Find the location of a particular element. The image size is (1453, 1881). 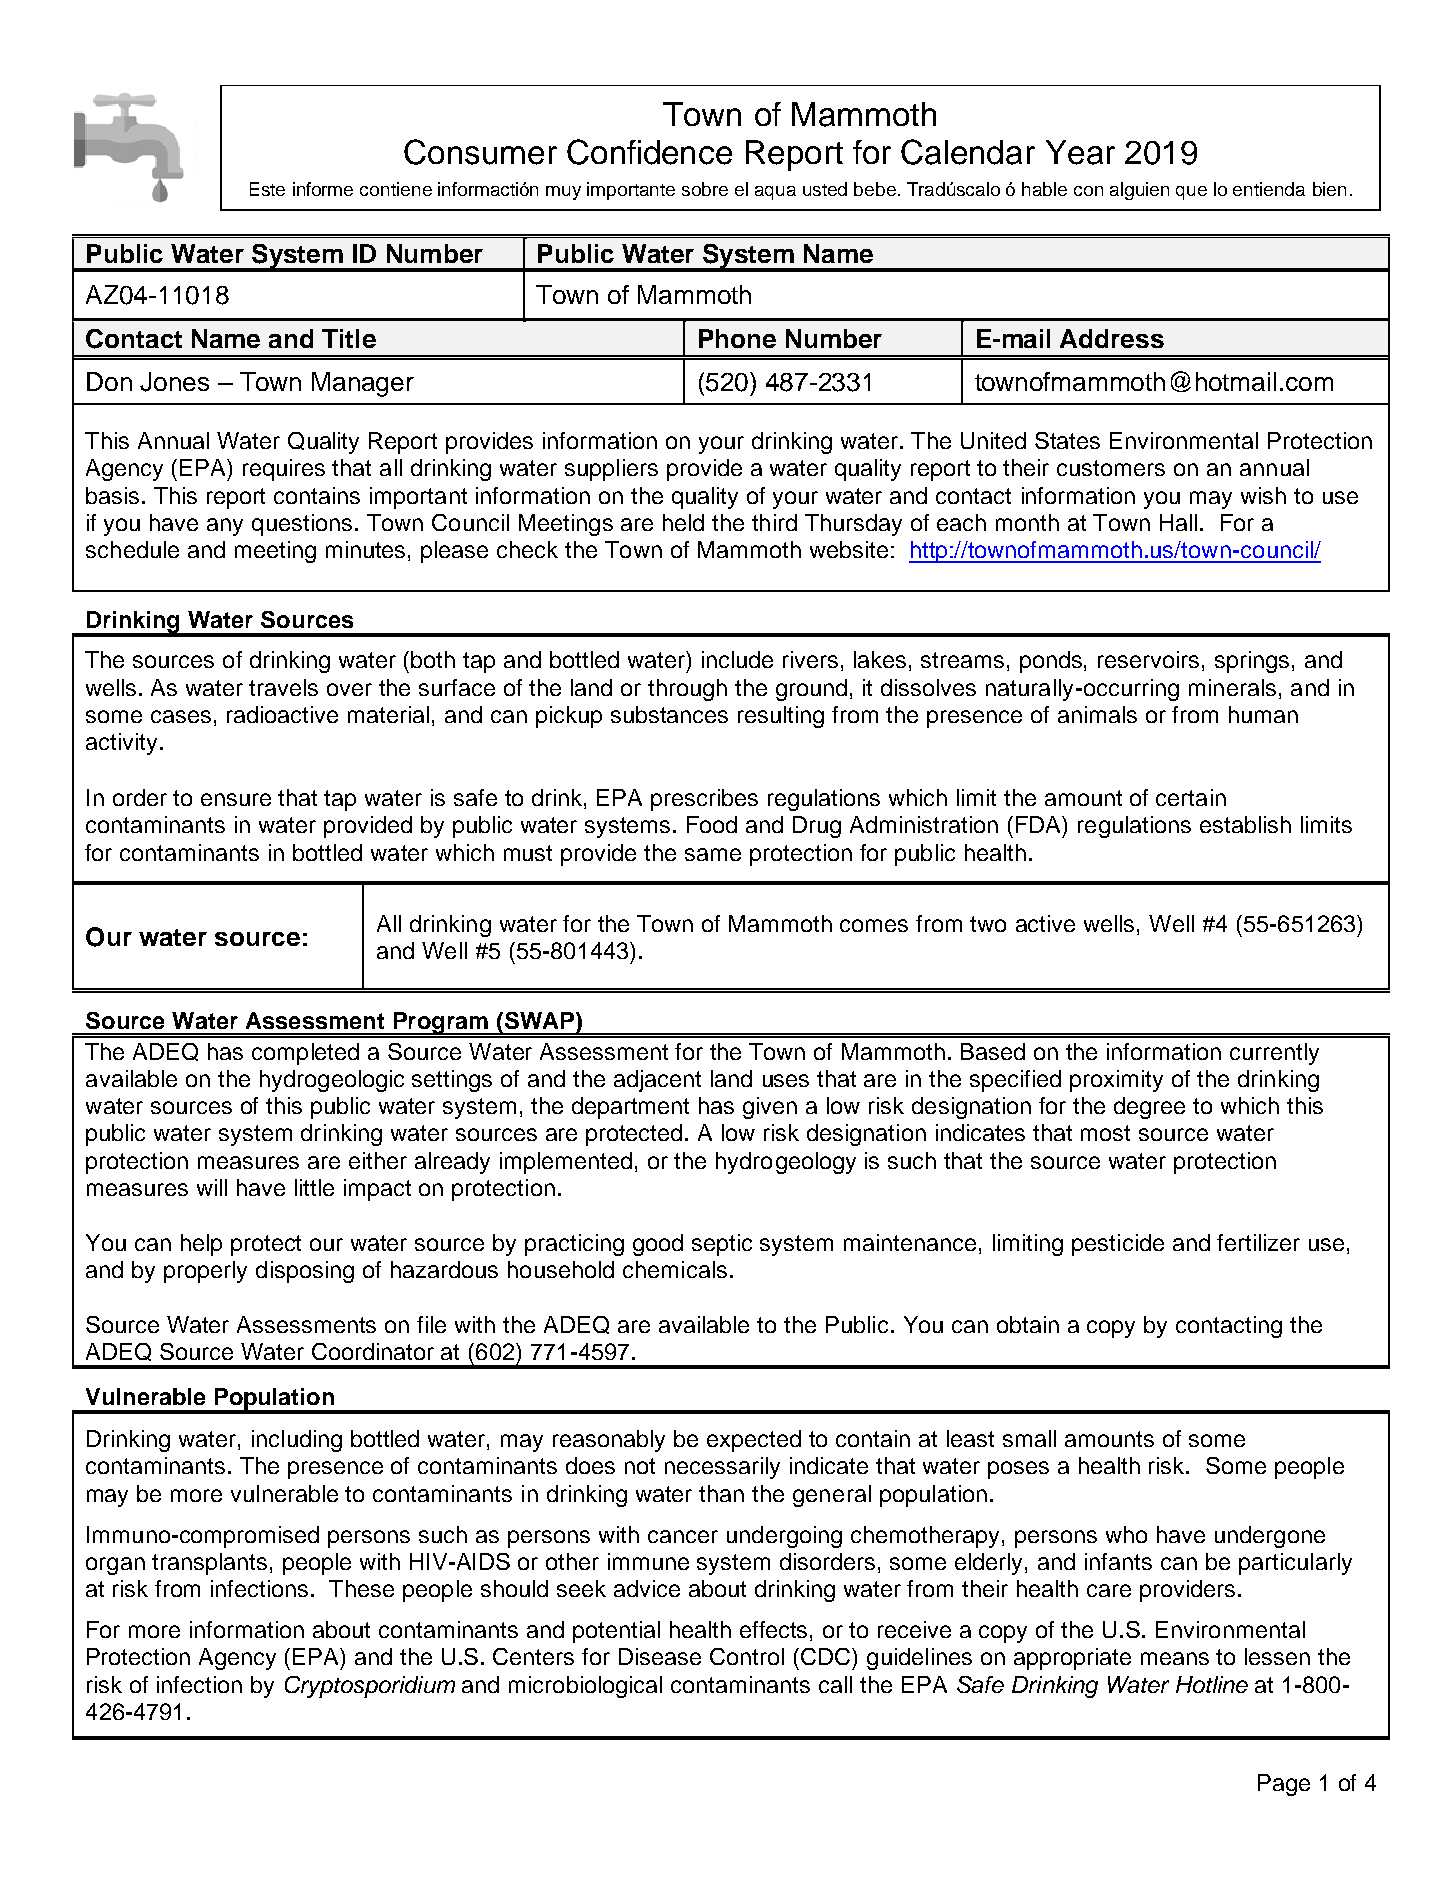

obtain is located at coordinates (1028, 1324).
